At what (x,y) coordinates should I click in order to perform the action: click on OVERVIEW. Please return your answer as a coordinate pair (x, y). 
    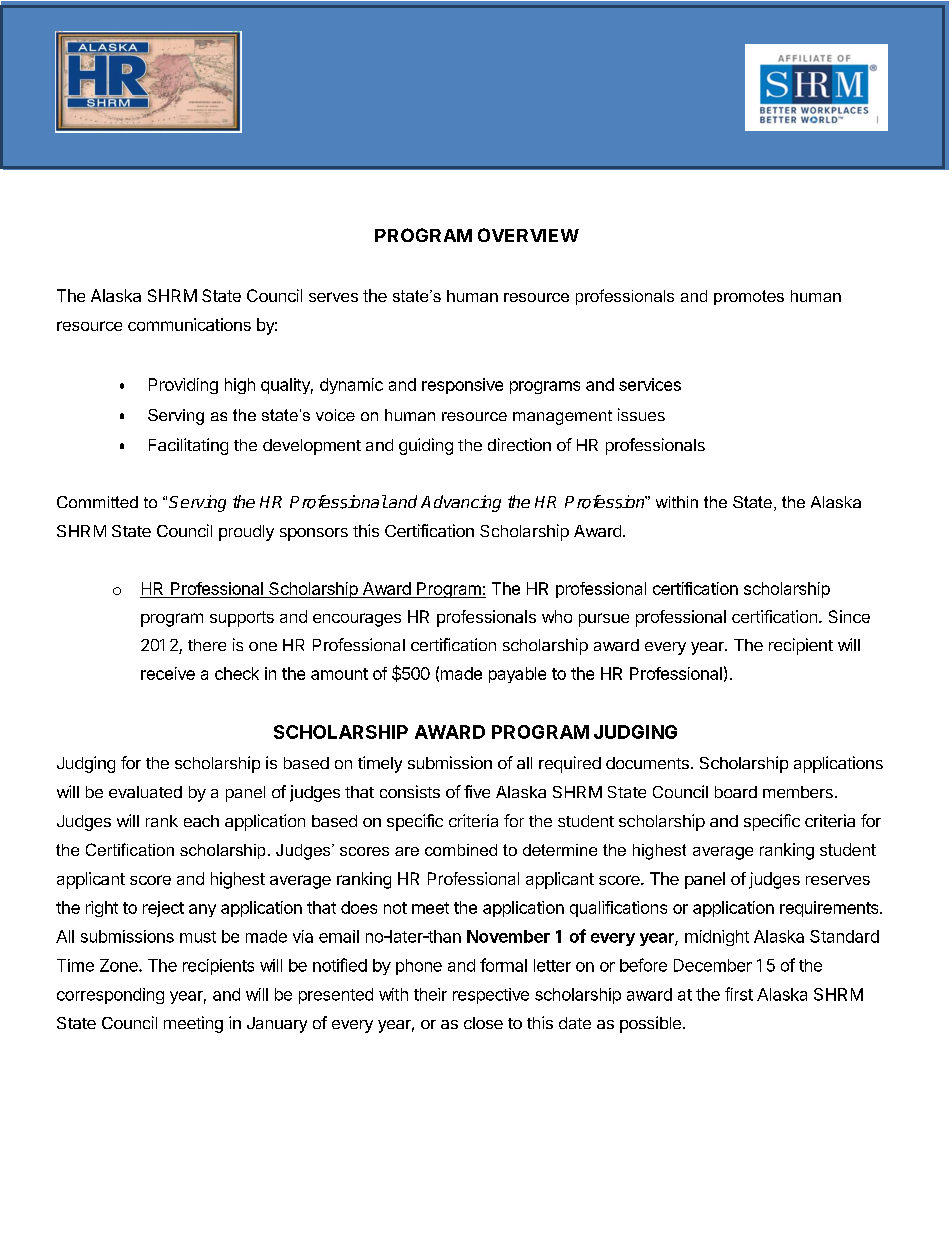
    Looking at the image, I should click on (528, 235).
